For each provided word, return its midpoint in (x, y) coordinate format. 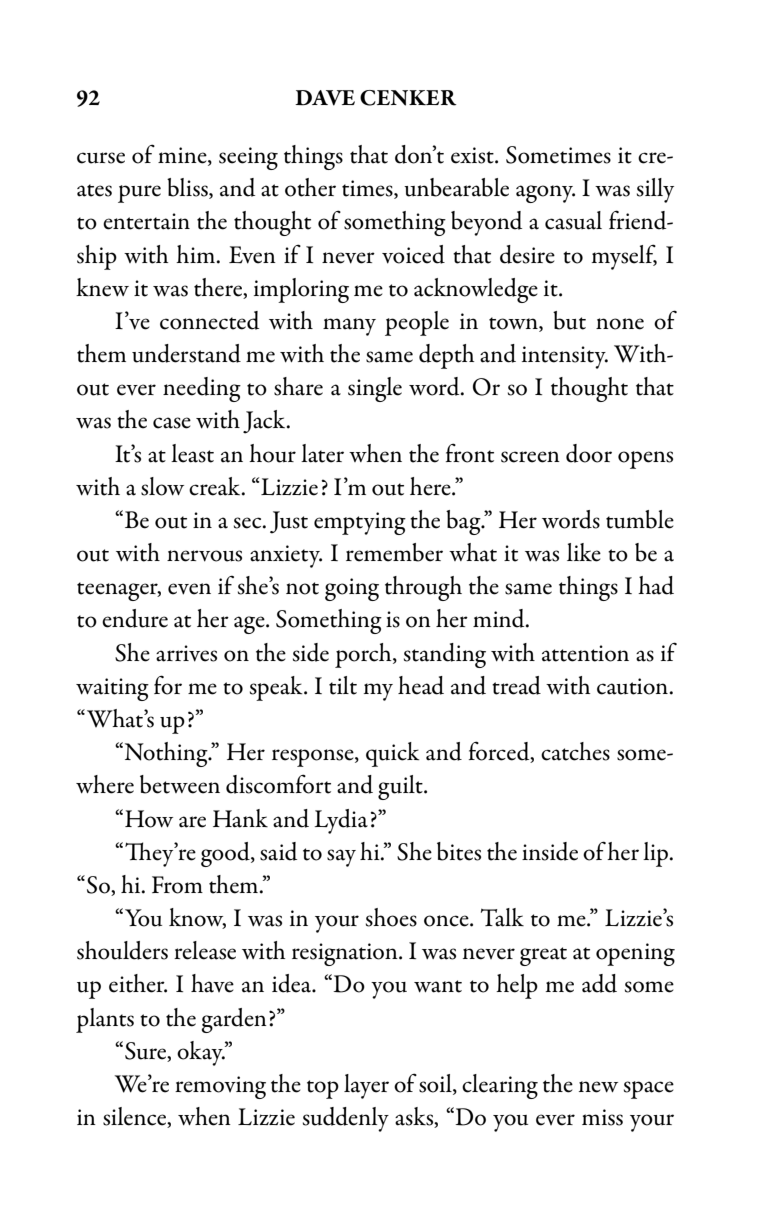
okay (201, 1053)
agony (545, 194)
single (375, 389)
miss (602, 1117)
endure (135, 618)
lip (657, 854)
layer (366, 1086)
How (149, 819)
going (352, 589)
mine (183, 156)
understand (186, 353)
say (341, 858)
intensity (565, 357)
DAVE (325, 98)
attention (585, 653)
